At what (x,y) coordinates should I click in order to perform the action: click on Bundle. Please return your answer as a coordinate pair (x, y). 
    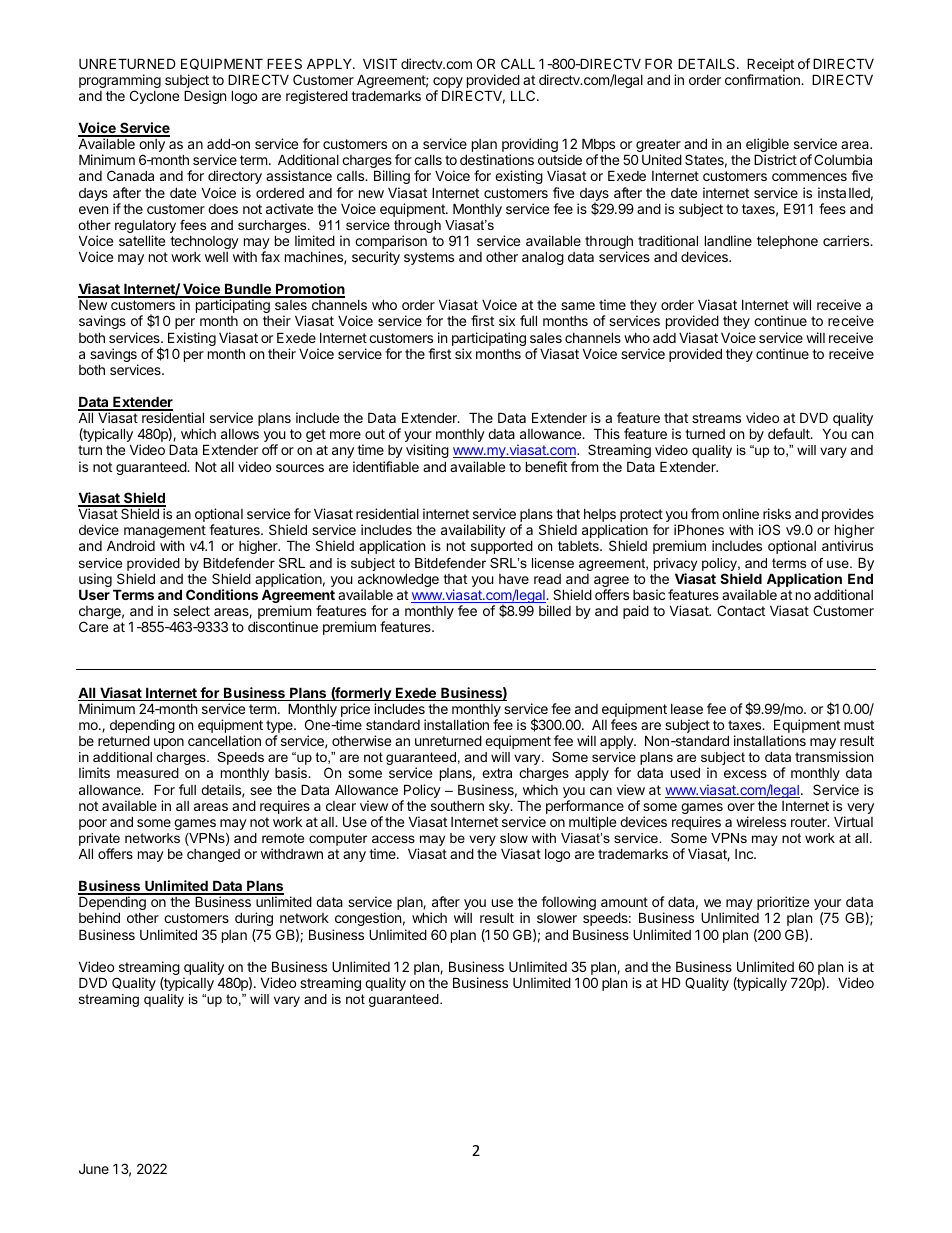
    Looking at the image, I should click on (248, 290).
